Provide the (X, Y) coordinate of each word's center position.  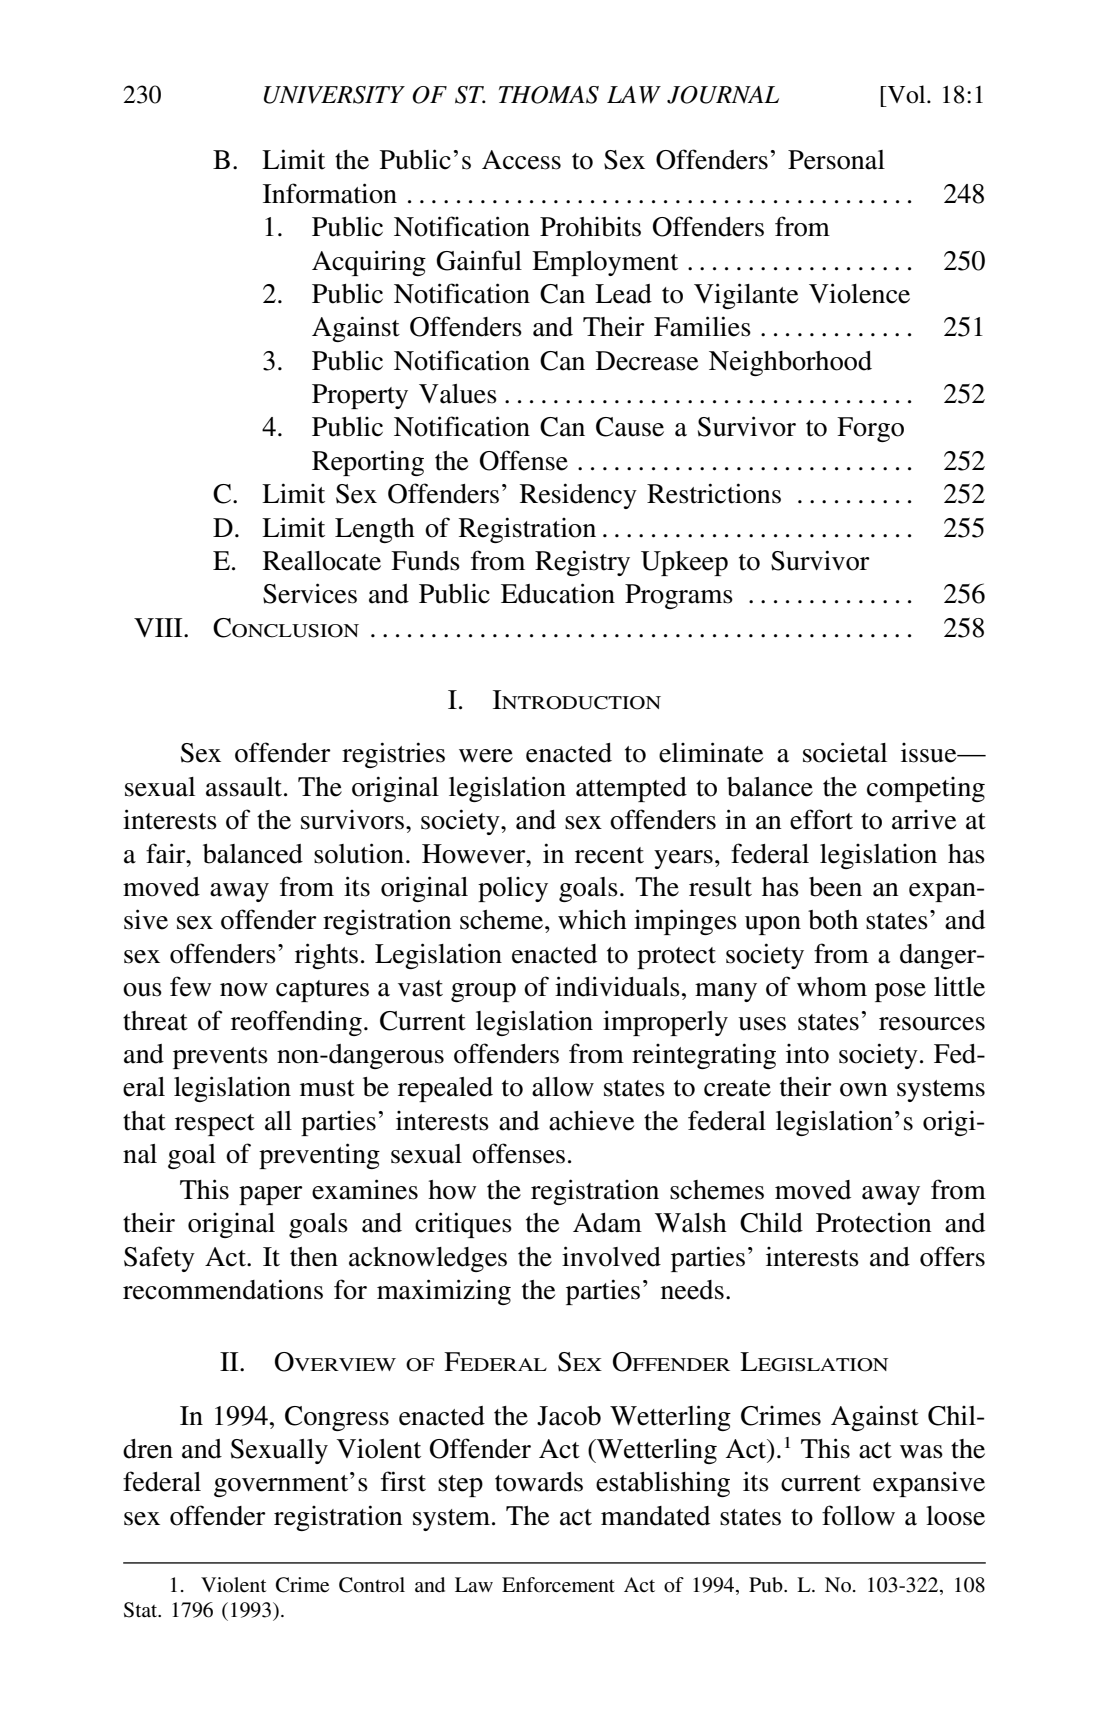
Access (521, 160)
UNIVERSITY (334, 95)
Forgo (870, 429)
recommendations (223, 1289)
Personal (836, 160)
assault (245, 787)
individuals (617, 986)
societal (845, 752)
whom (832, 987)
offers (952, 1256)
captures (322, 991)
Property (360, 396)
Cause (630, 427)
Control (372, 1585)
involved (611, 1256)
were (486, 756)
